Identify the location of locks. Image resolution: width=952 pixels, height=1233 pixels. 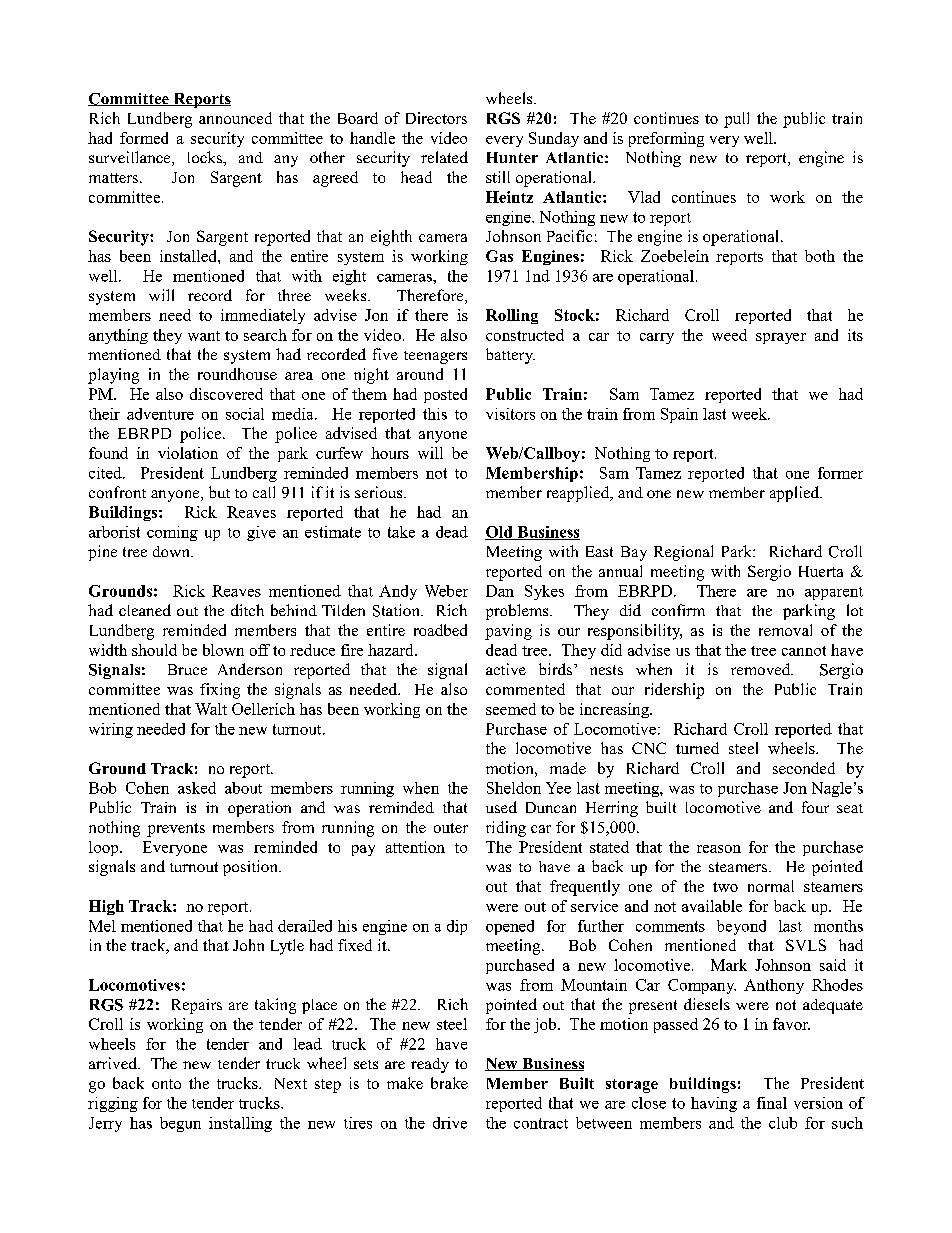
(206, 157).
